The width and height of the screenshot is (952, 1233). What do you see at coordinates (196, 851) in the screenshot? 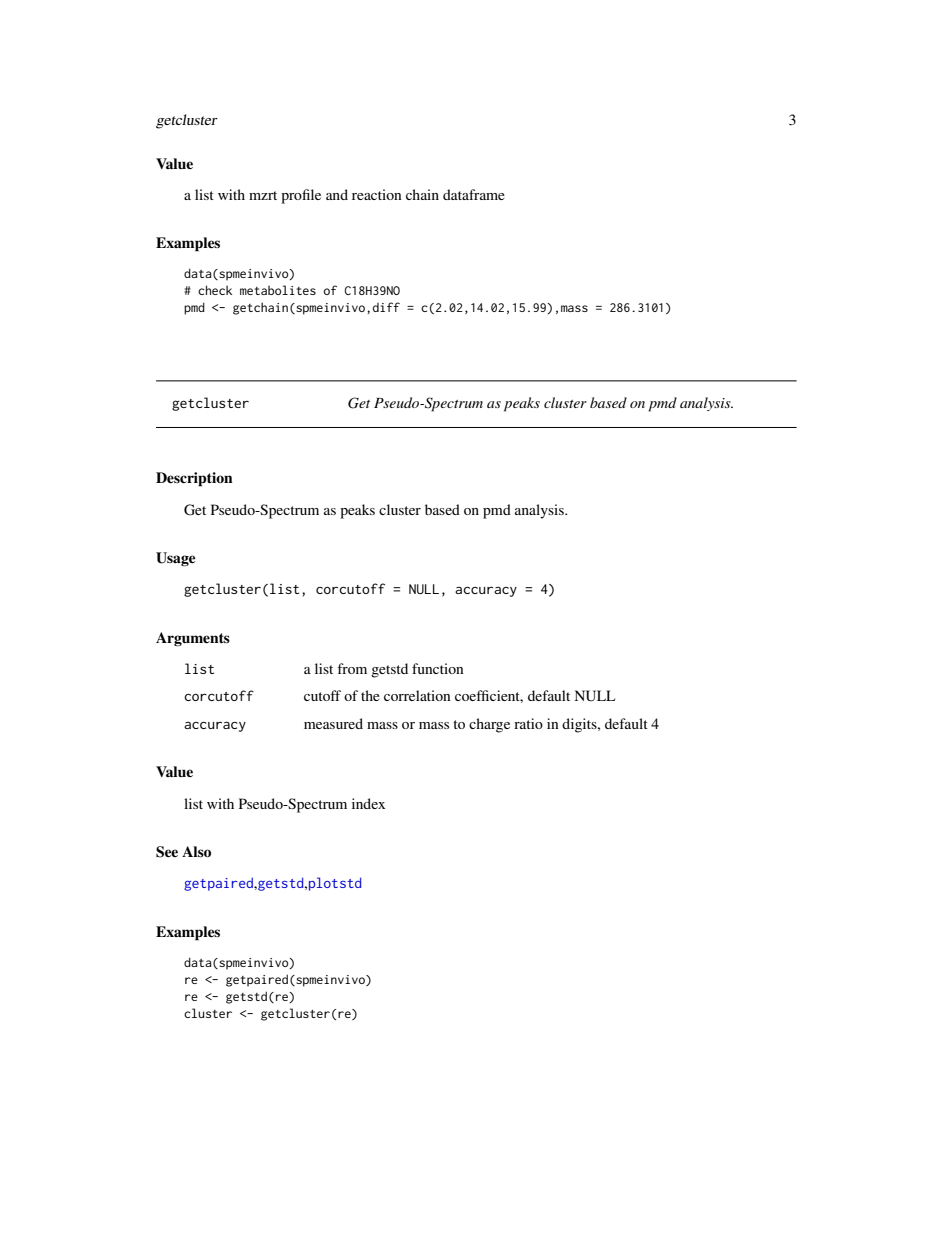
I see `Also` at bounding box center [196, 851].
